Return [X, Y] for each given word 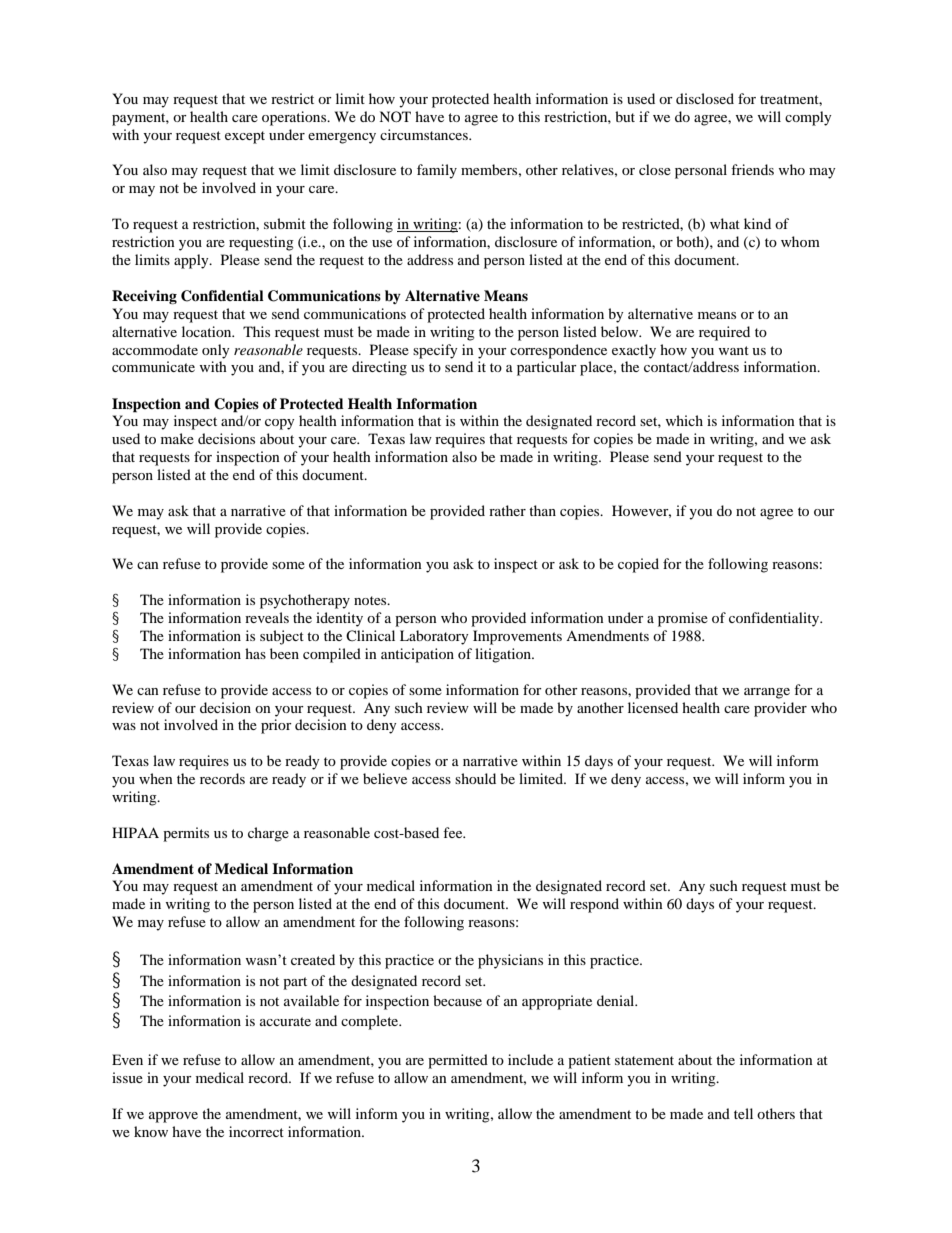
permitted [458, 1061]
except [245, 137]
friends [752, 169]
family [437, 171]
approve [173, 1117]
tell [743, 1113]
